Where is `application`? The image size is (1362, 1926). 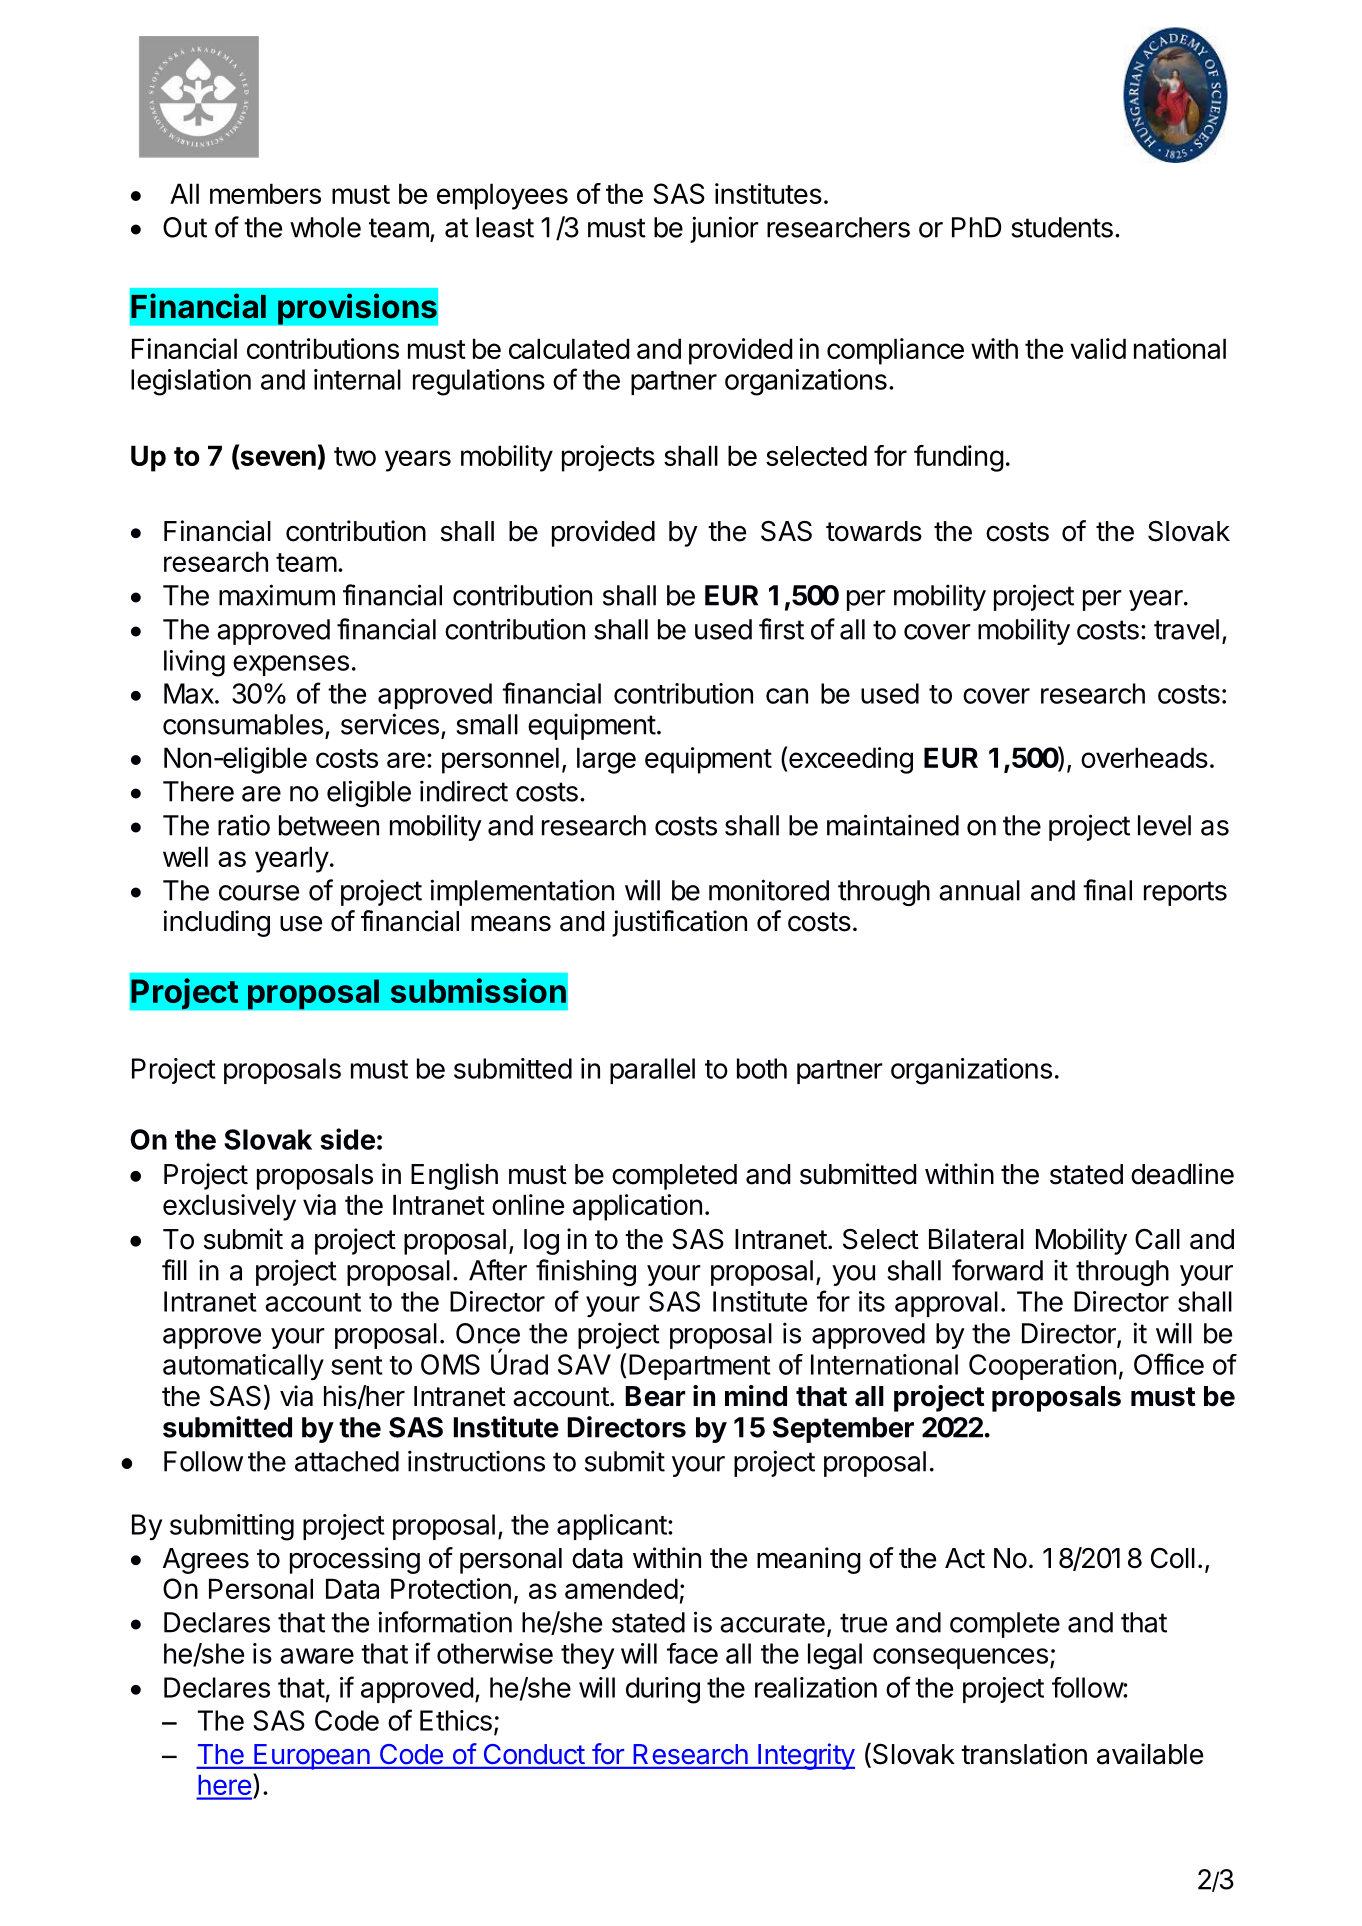
application is located at coordinates (637, 1207).
